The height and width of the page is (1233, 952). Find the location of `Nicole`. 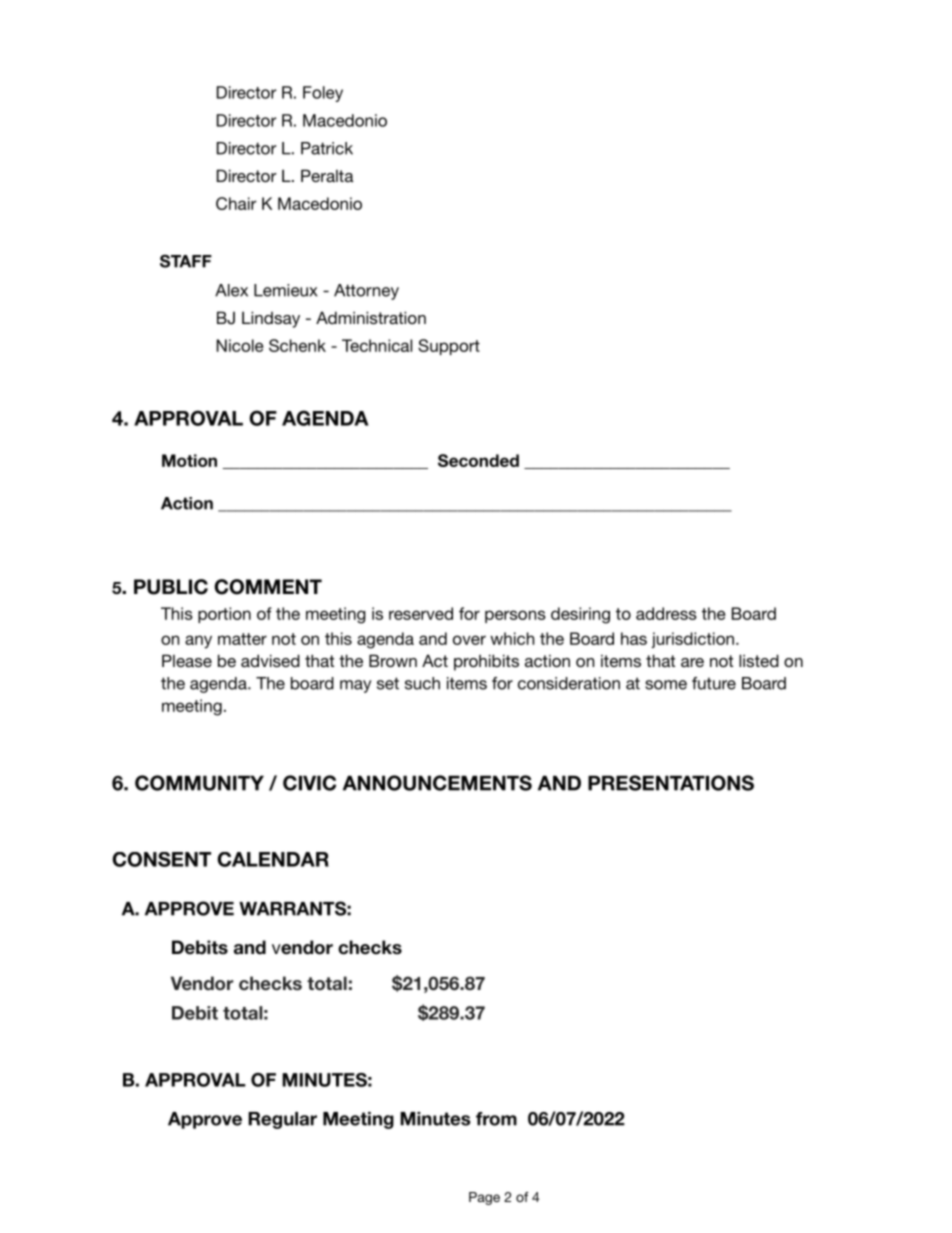

Nicole is located at coordinates (240, 345).
